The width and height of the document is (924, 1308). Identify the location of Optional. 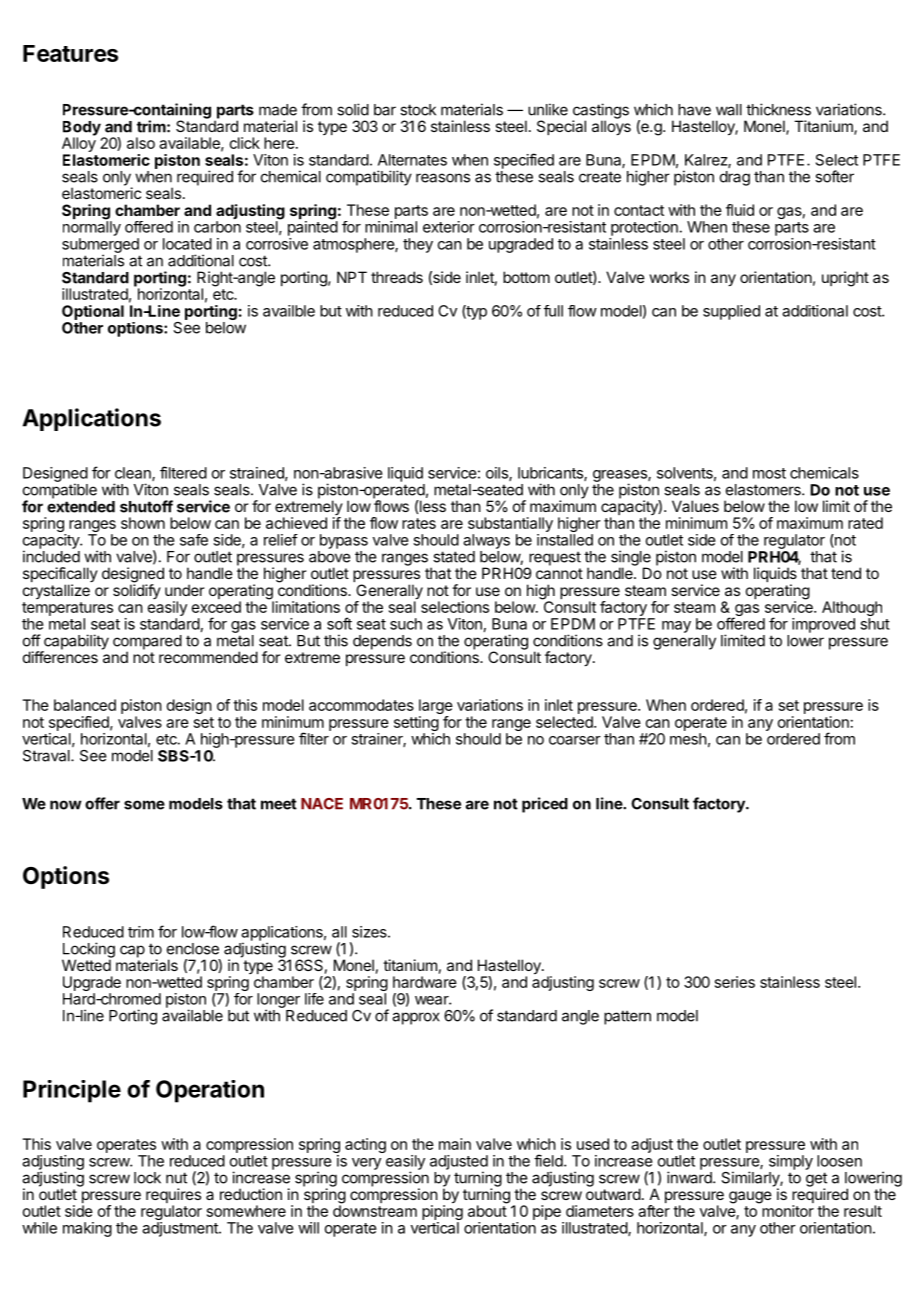
(93, 312).
